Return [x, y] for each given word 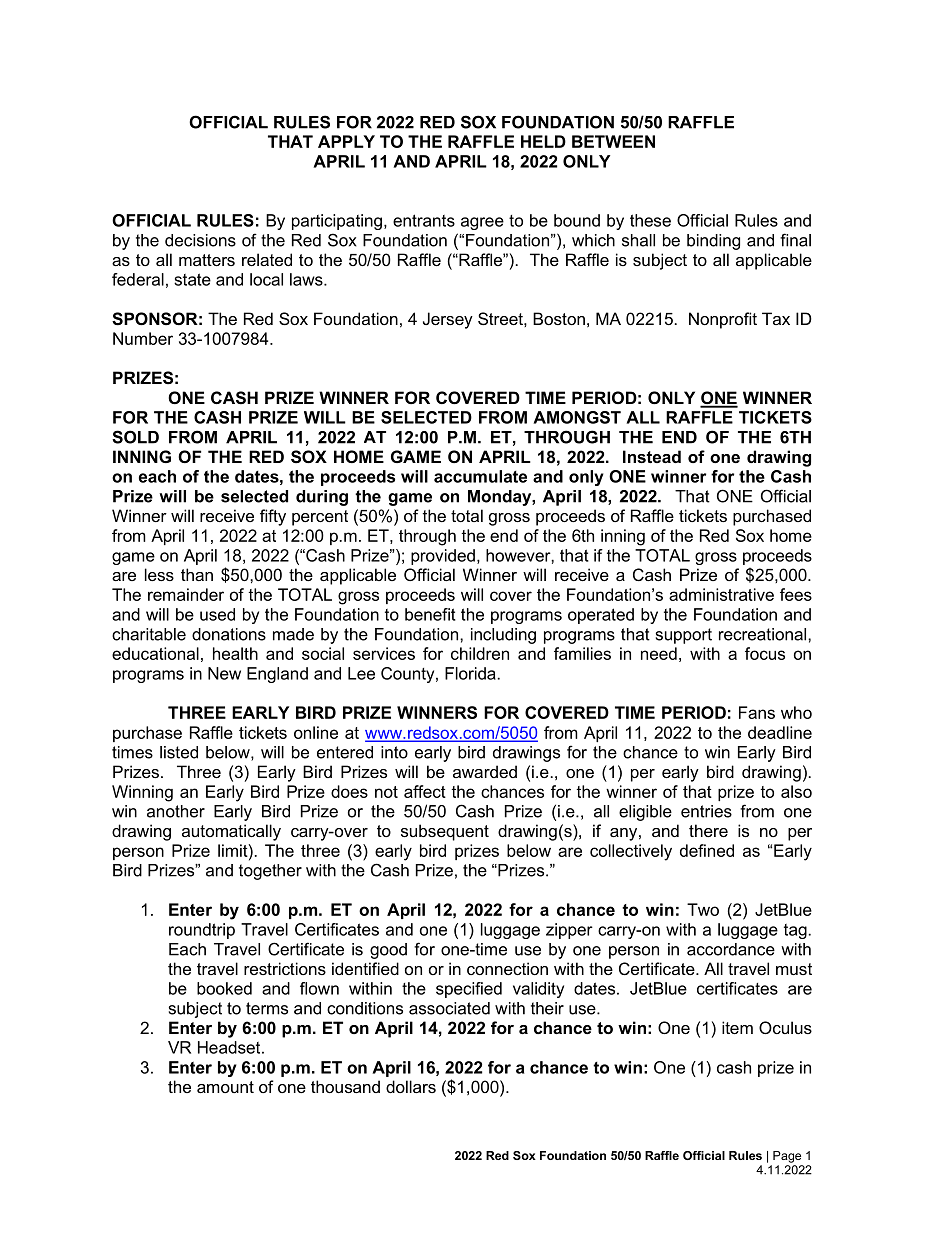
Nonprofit [723, 320]
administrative [721, 594]
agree [482, 223]
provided [443, 557]
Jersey [448, 320]
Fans [757, 712]
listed [179, 752]
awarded [485, 771]
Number [143, 338]
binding [713, 242]
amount [225, 1087]
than [197, 574]
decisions [200, 240]
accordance [731, 949]
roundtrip [202, 931]
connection [507, 968]
